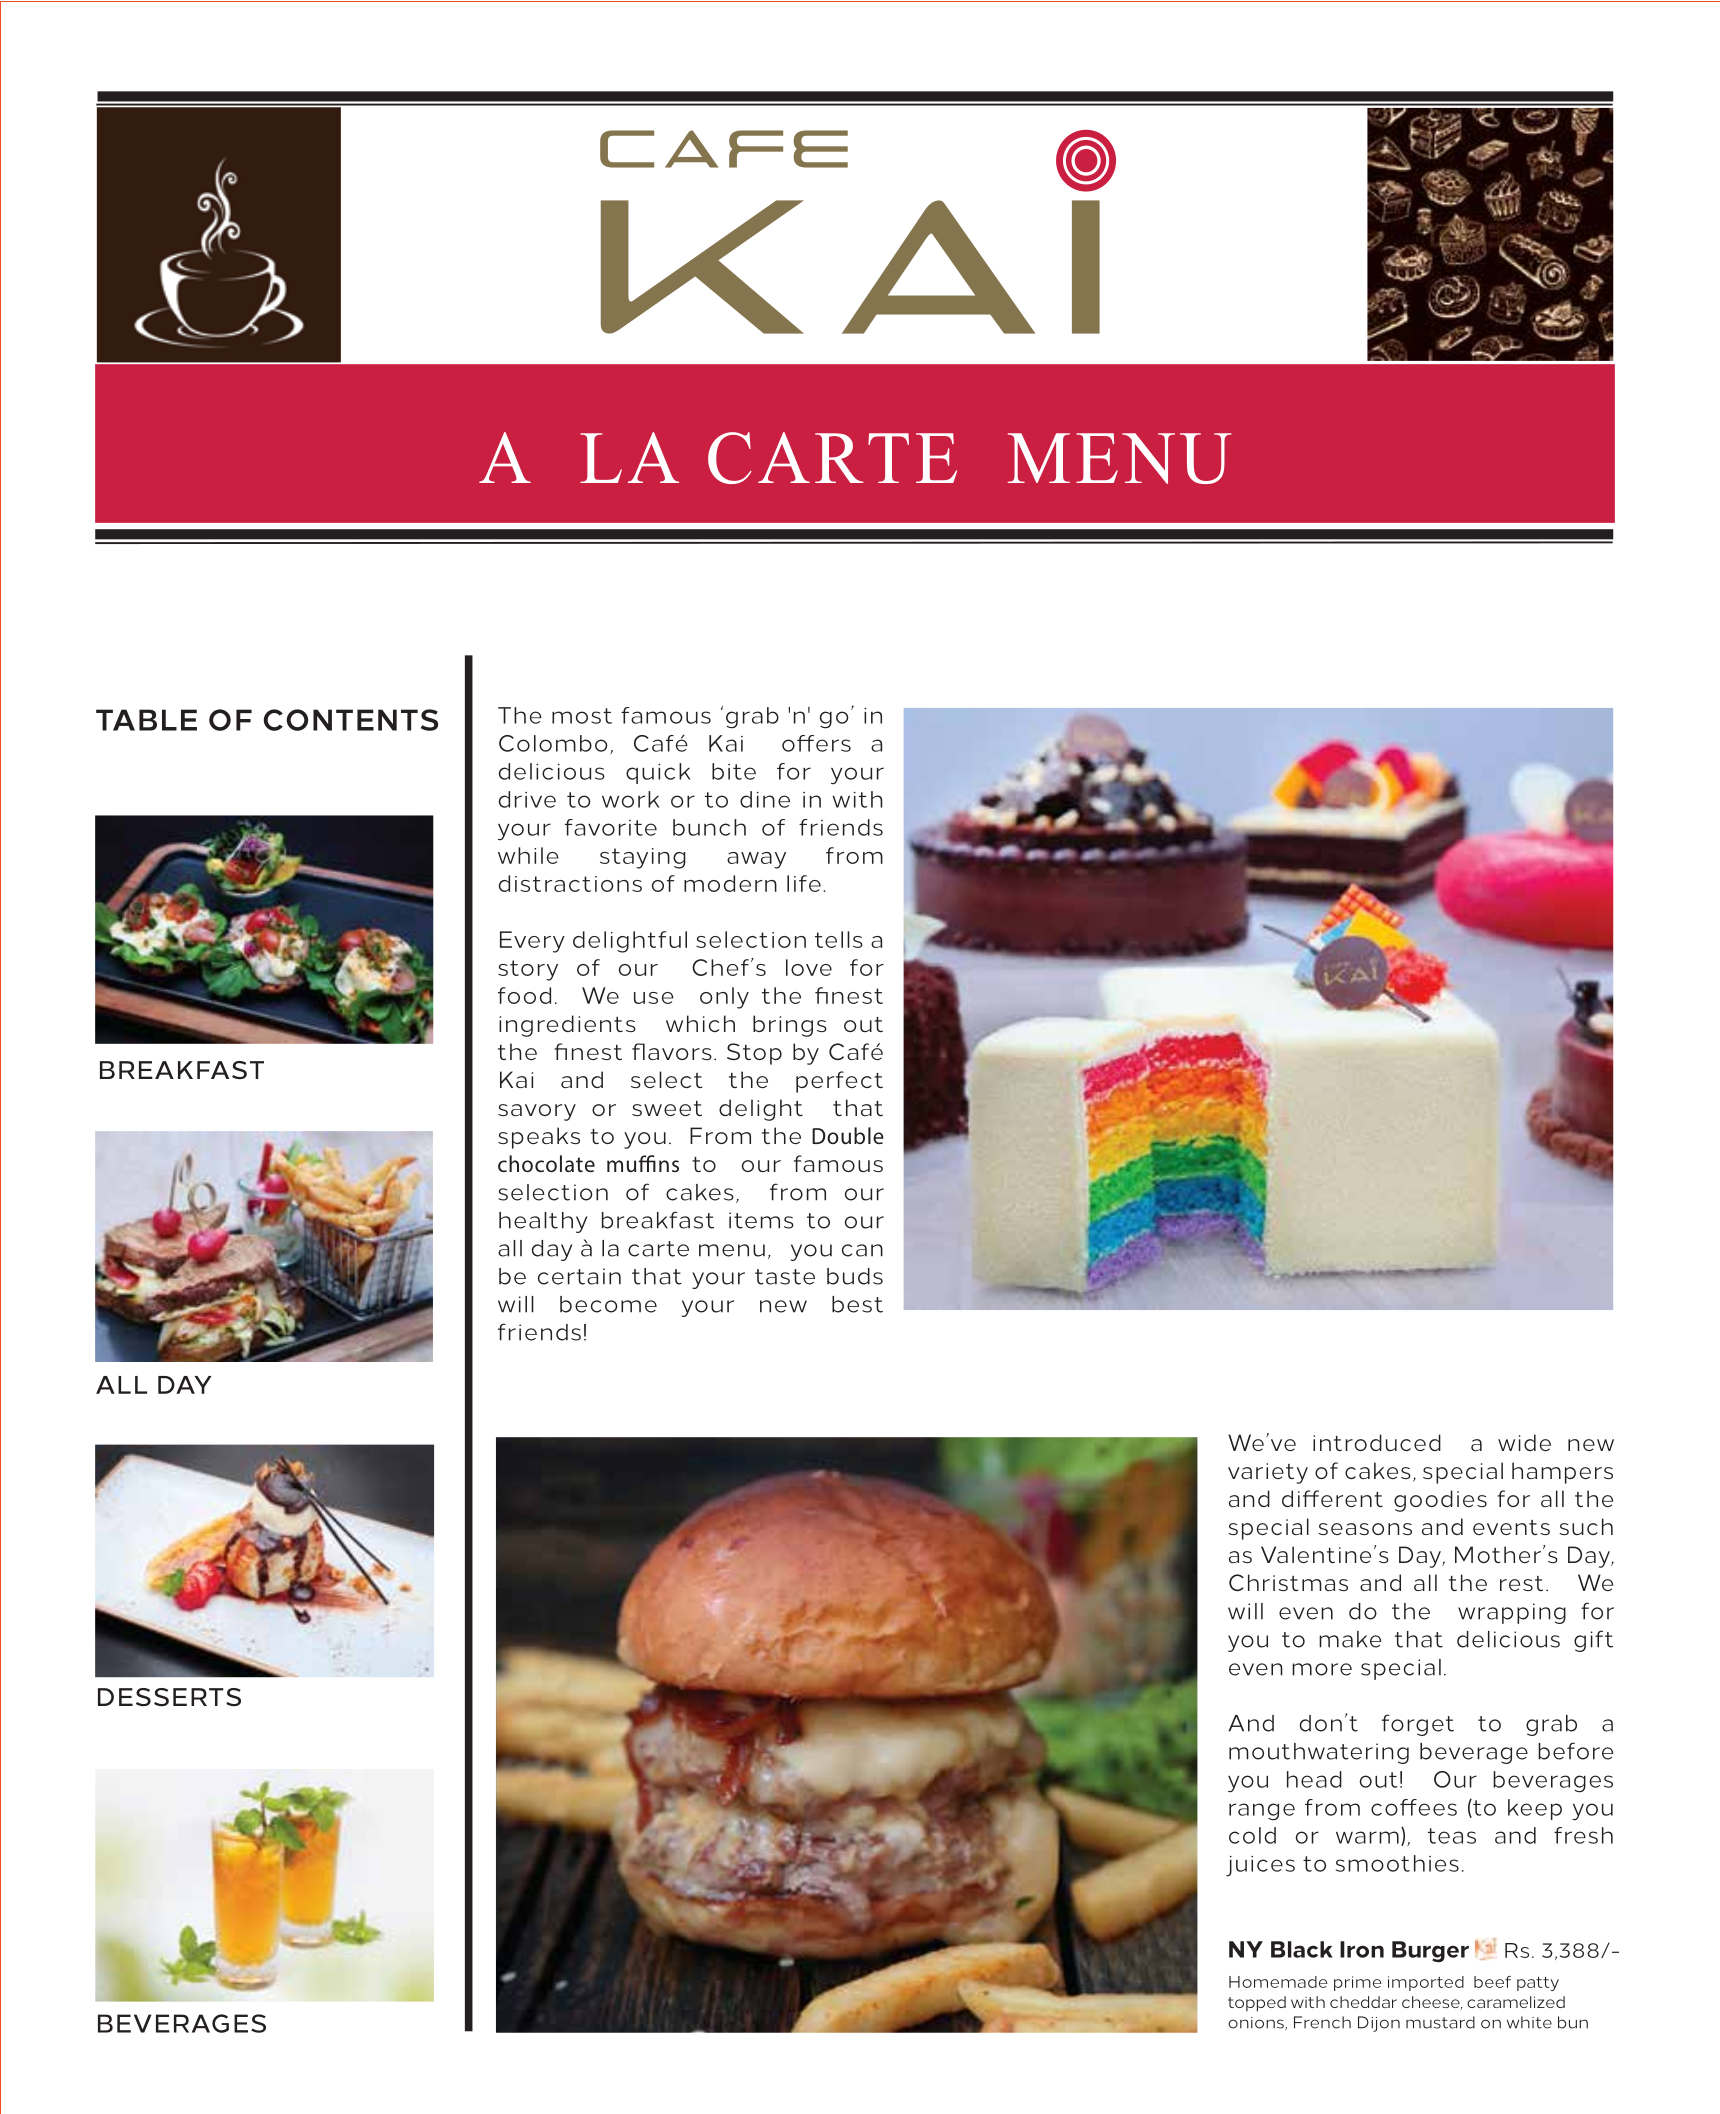  Describe the element at coordinates (608, 1304) in the image. I see `become` at that location.
